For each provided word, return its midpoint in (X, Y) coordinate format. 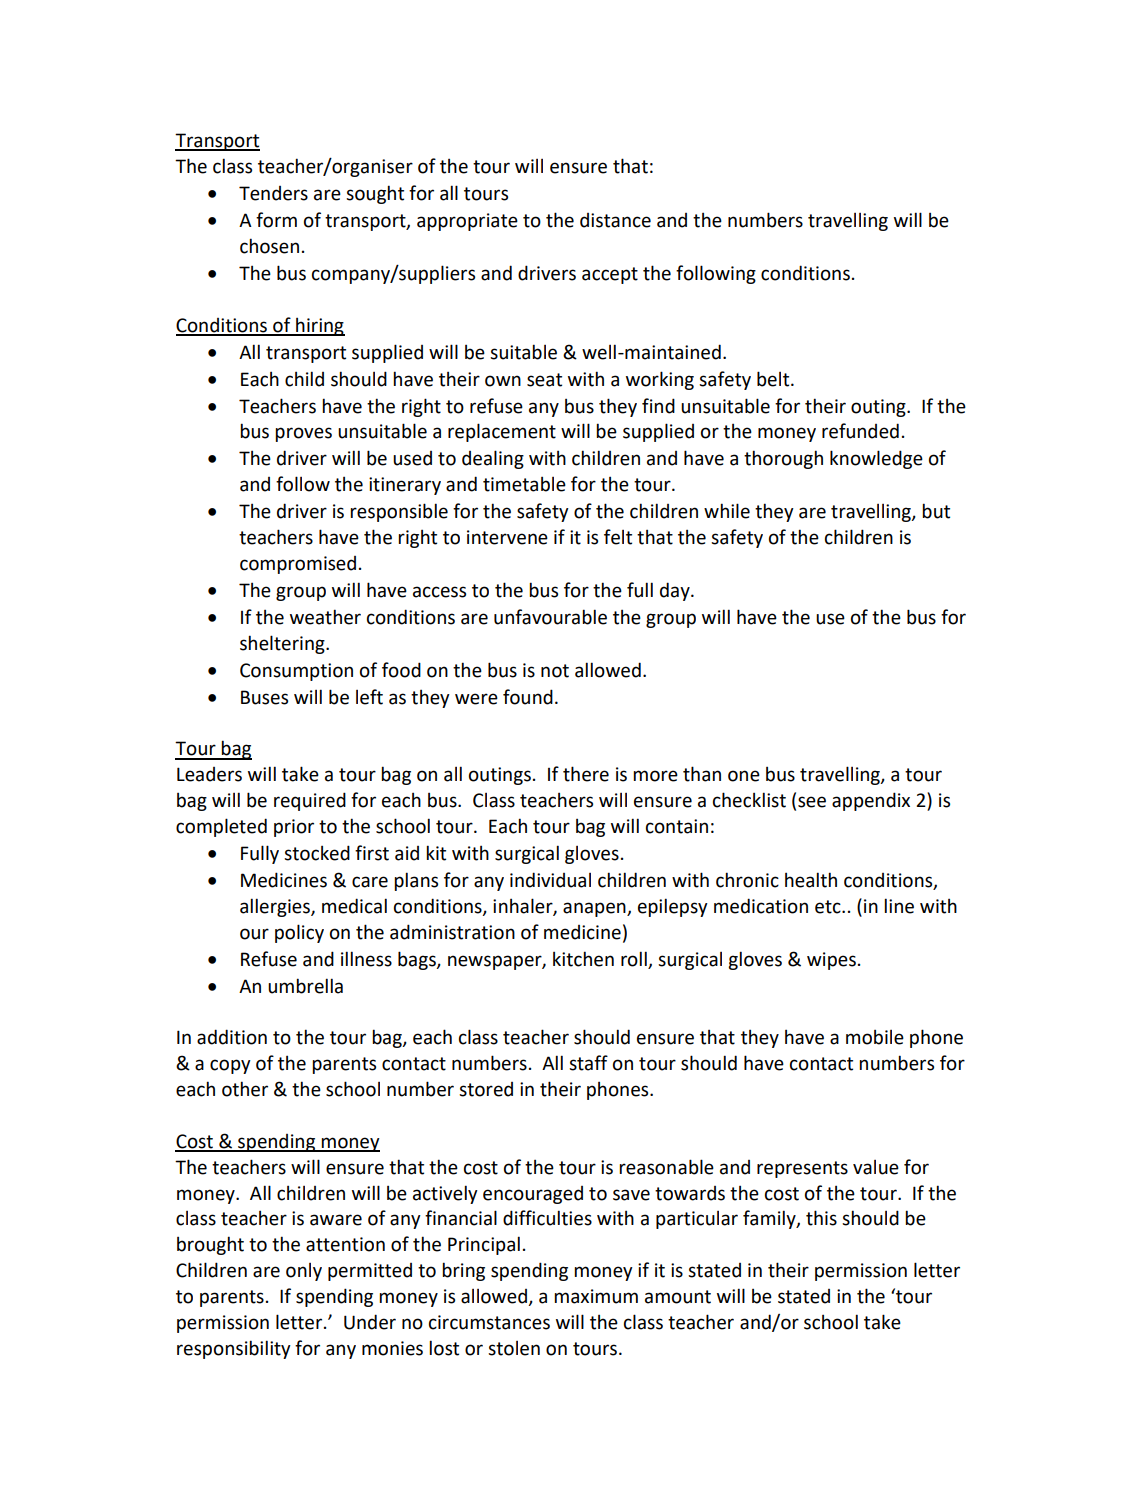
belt (774, 379)
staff (588, 1063)
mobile (875, 1037)
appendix (871, 801)
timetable (524, 484)
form (276, 220)
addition (232, 1037)
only (304, 1272)
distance (615, 220)
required (310, 801)
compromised (298, 565)
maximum (596, 1296)
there (586, 774)
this (821, 1218)
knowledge (876, 459)
